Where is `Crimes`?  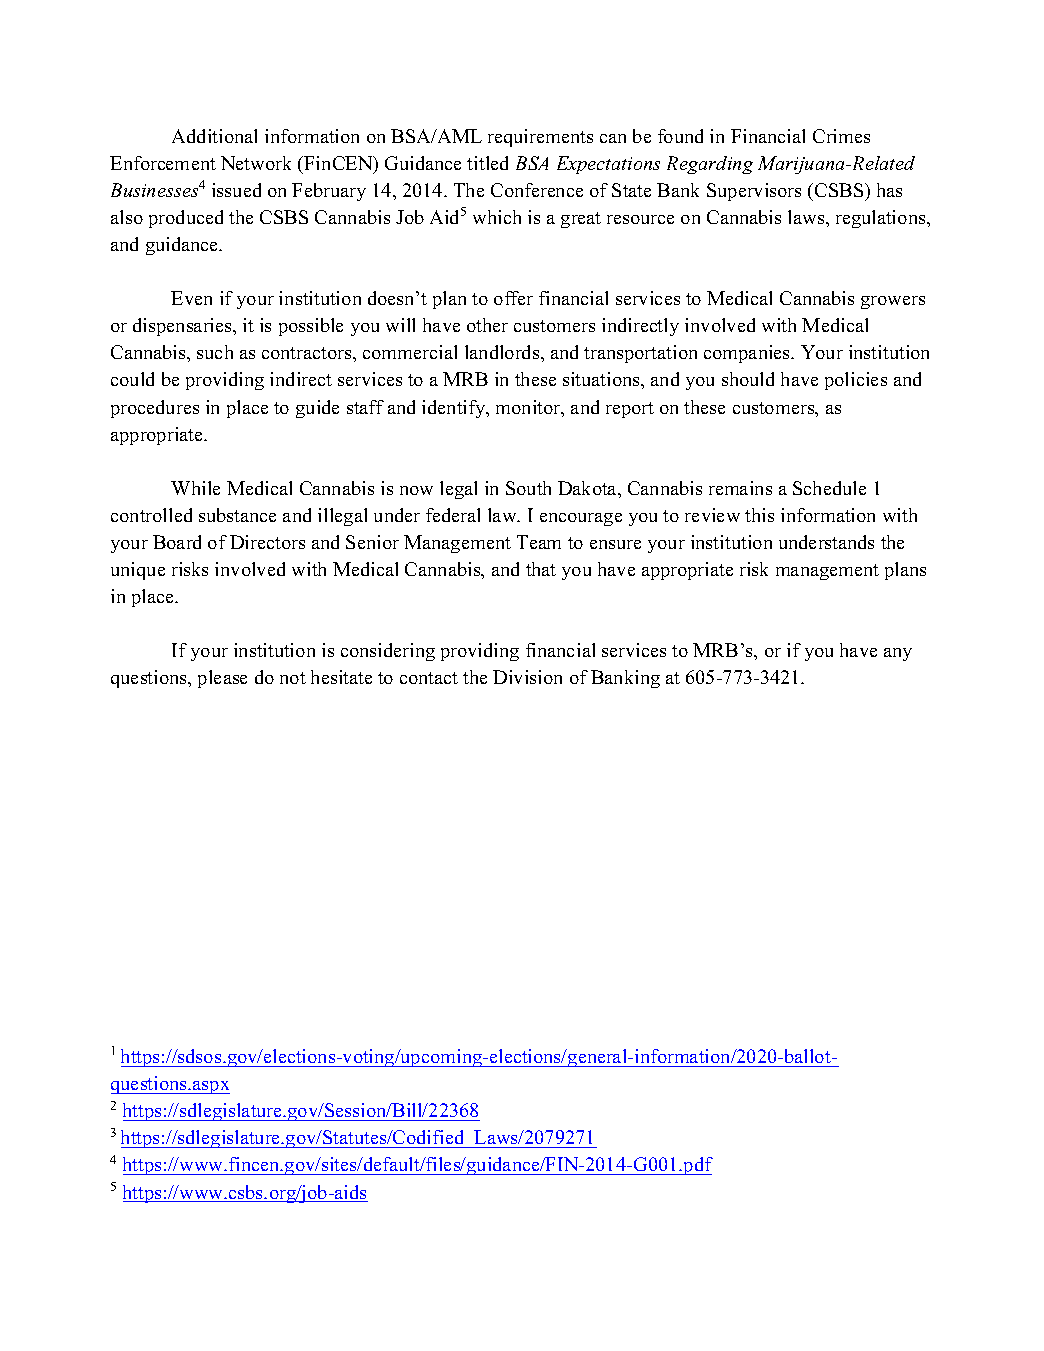
Crimes is located at coordinates (841, 136).
